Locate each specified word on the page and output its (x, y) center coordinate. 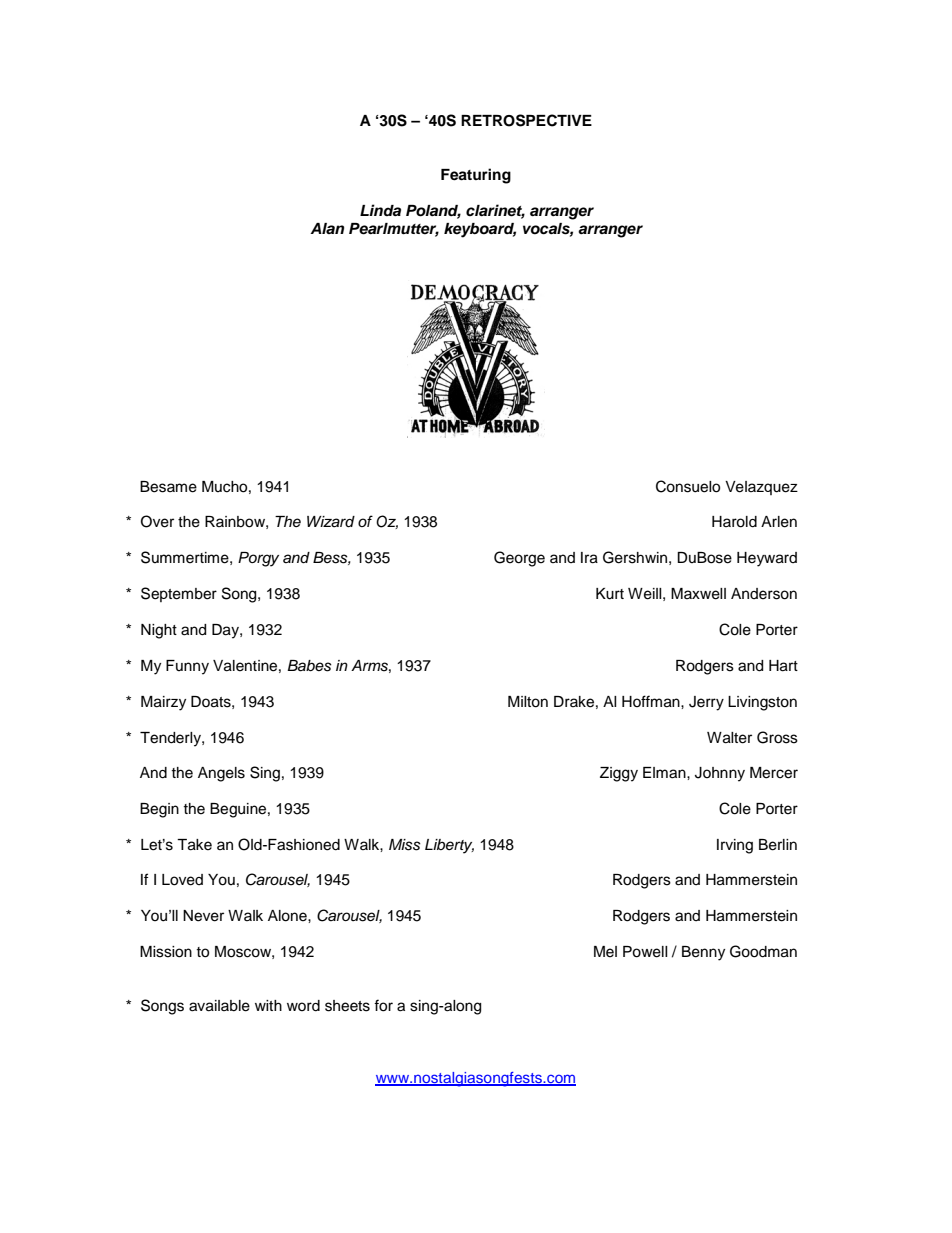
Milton (528, 702)
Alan (327, 228)
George (519, 559)
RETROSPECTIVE (526, 120)
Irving (735, 846)
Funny (187, 667)
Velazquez (761, 488)
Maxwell (698, 594)
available (219, 1006)
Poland (433, 212)
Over (157, 521)
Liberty (449, 846)
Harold (734, 522)
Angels (221, 774)
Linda (380, 210)
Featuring (476, 176)
